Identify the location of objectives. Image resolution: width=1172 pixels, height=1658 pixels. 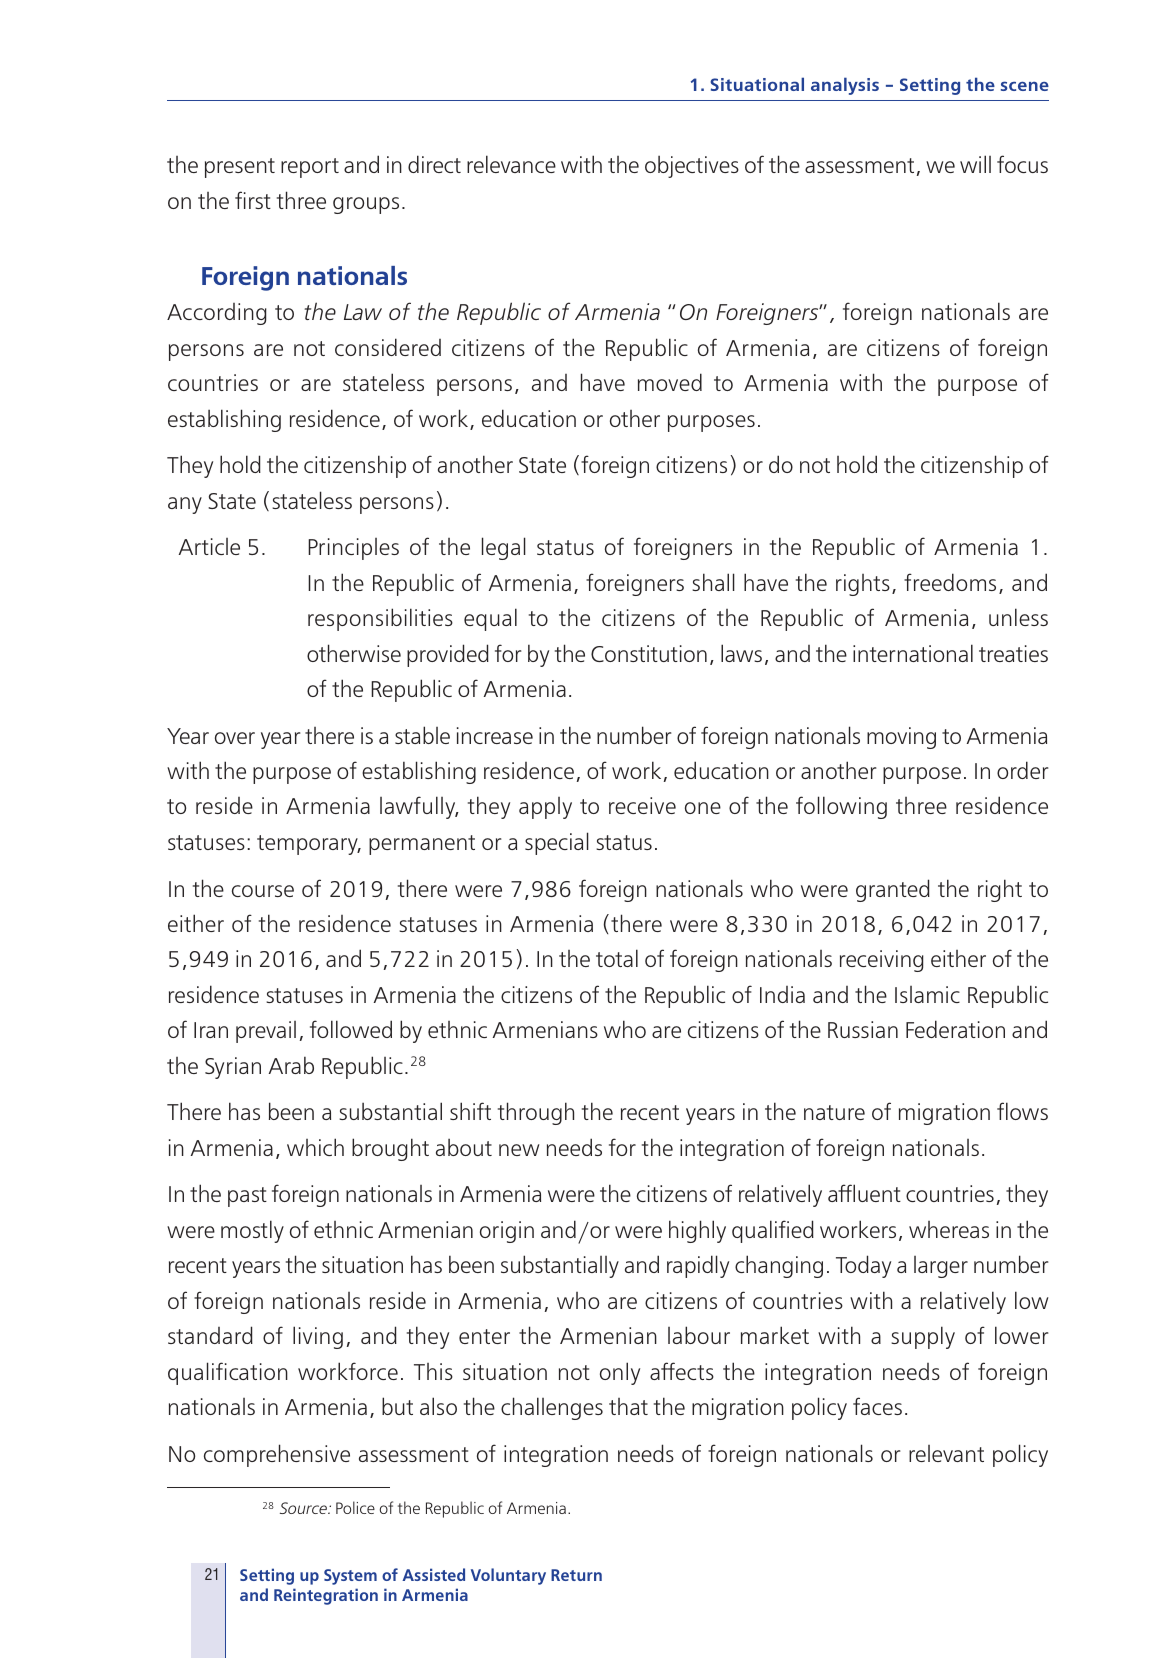
(692, 166).
